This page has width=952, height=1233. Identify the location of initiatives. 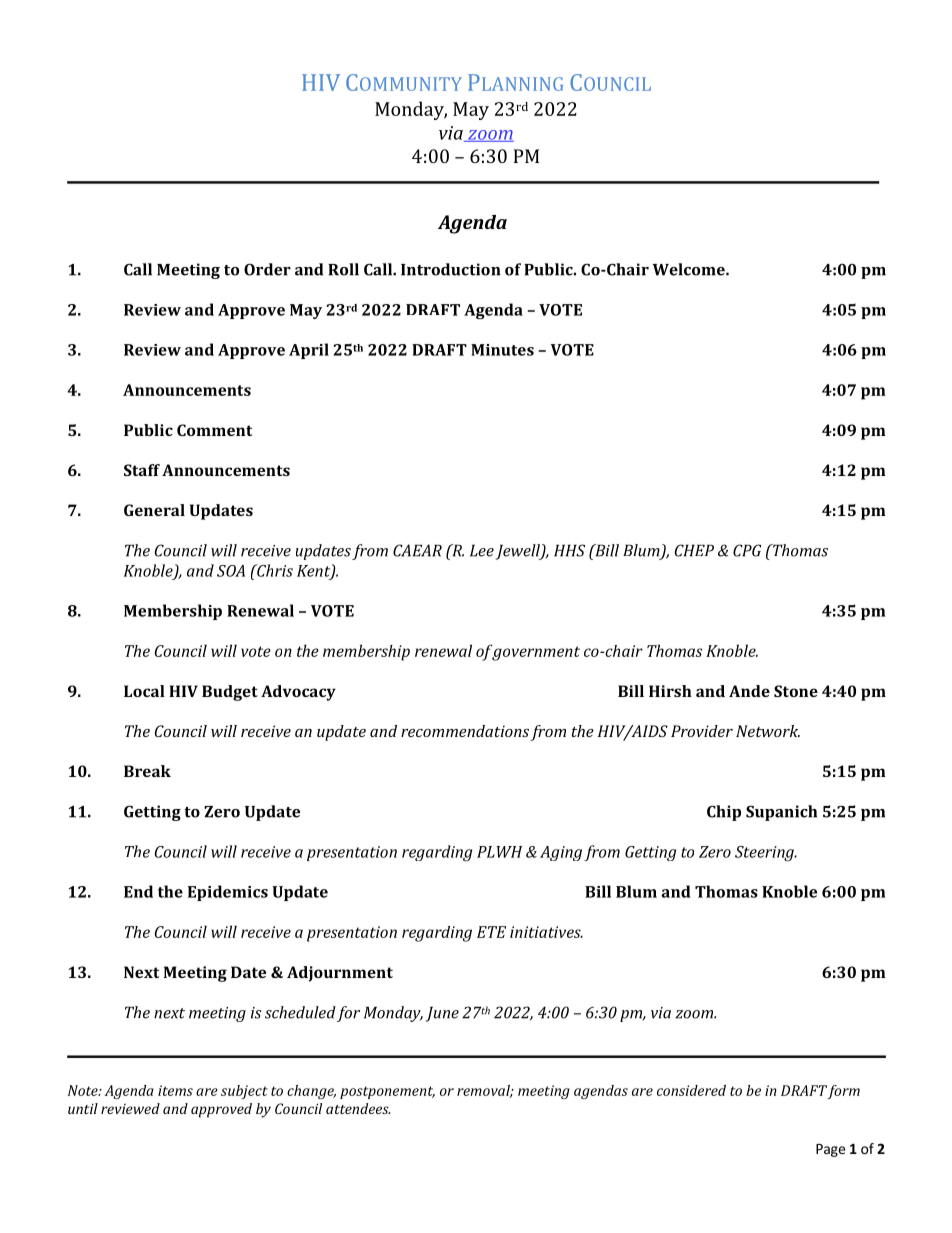
(546, 932).
